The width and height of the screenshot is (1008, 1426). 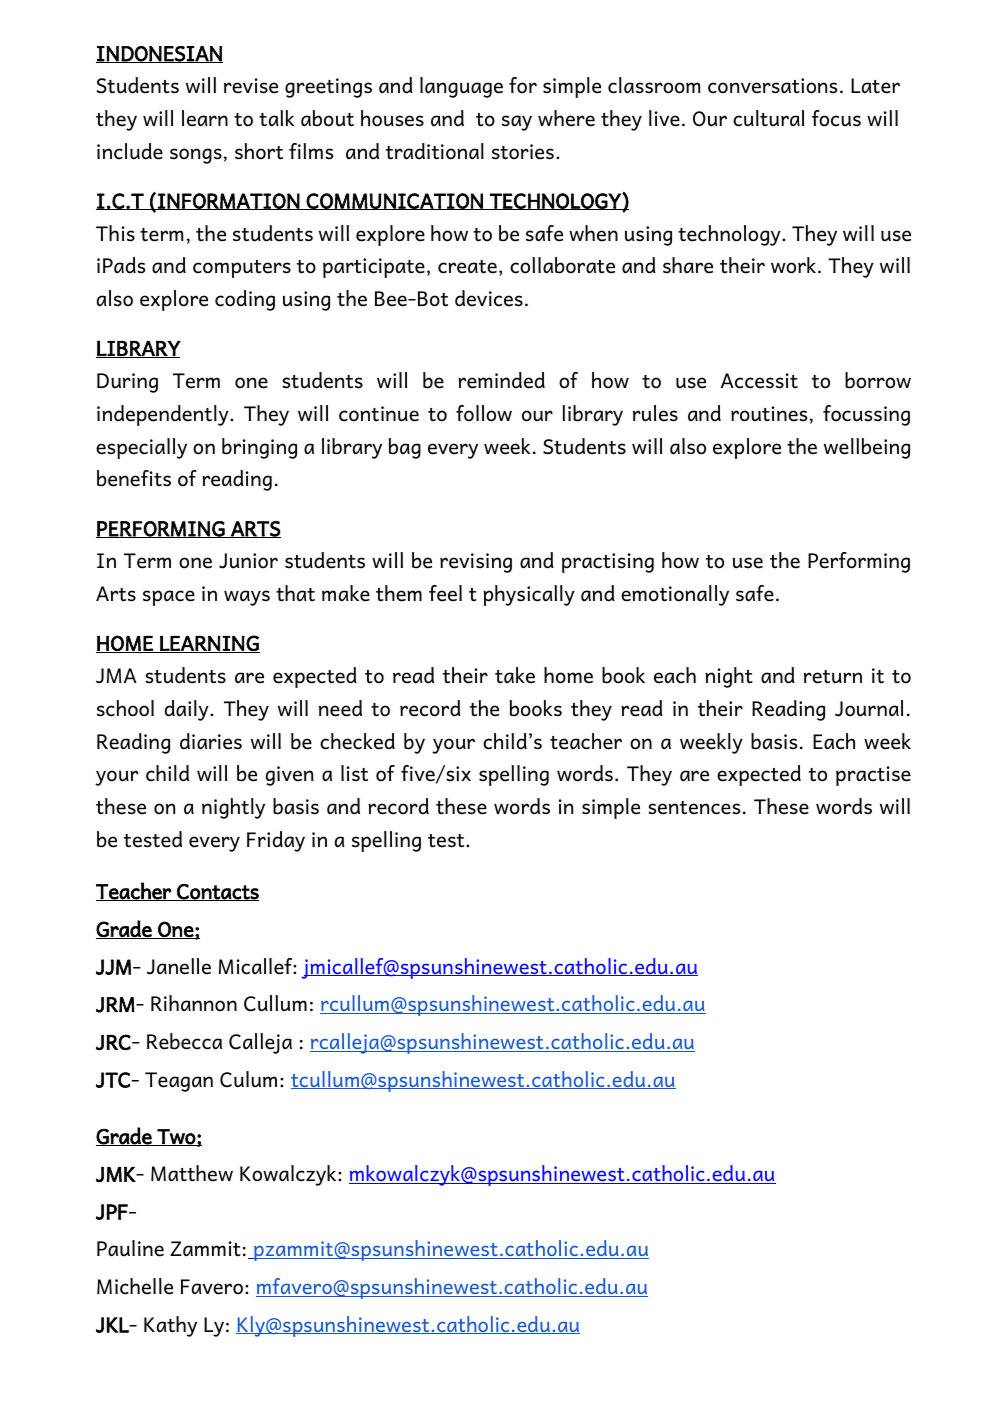 I want to click on language, so click(x=461, y=87).
